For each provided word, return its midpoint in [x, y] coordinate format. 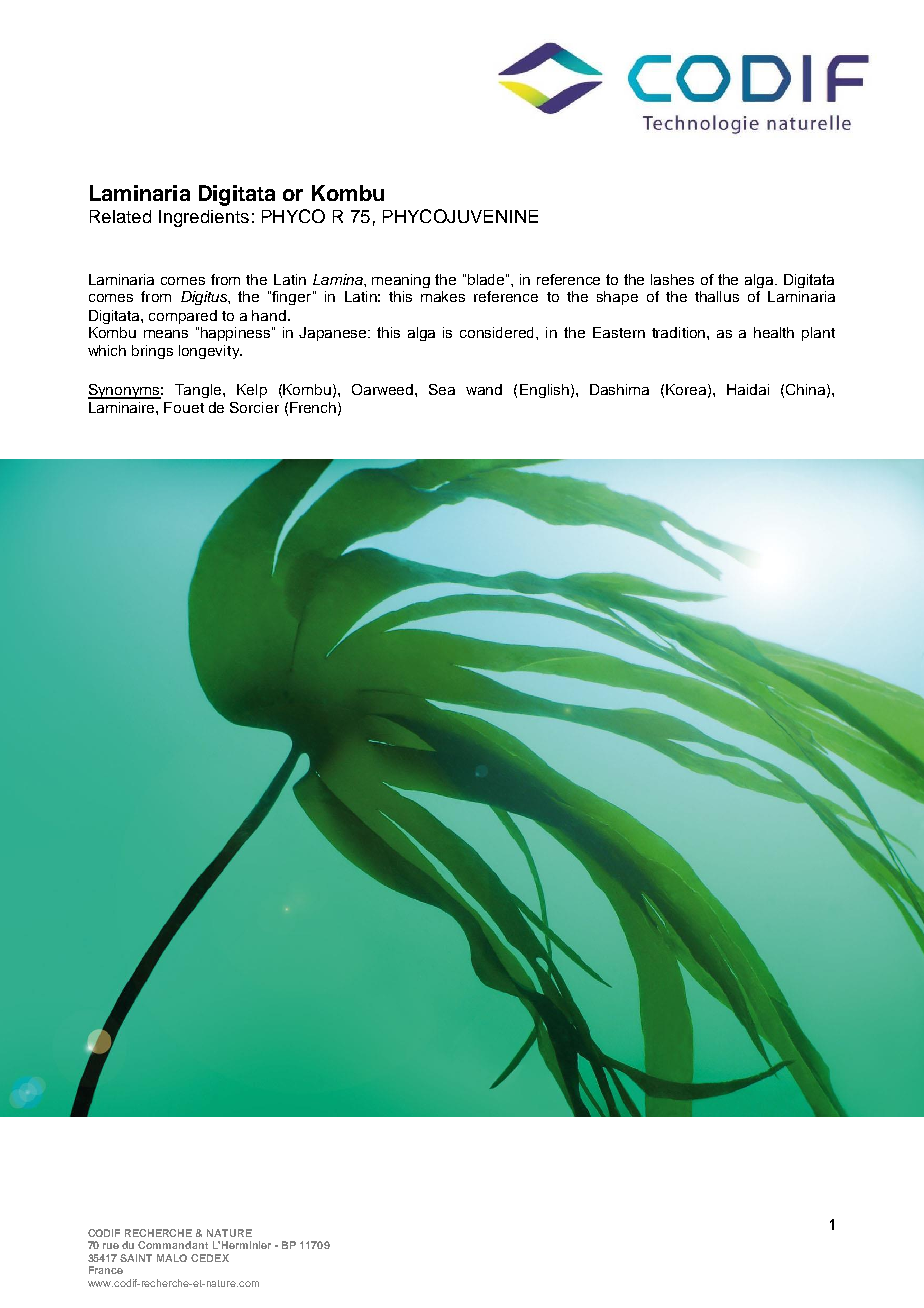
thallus [717, 296]
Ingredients [204, 218]
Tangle [199, 391]
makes [443, 296]
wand [484, 389]
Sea [442, 389]
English [544, 391]
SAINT [136, 1258]
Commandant [173, 1245]
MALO [172, 1258]
